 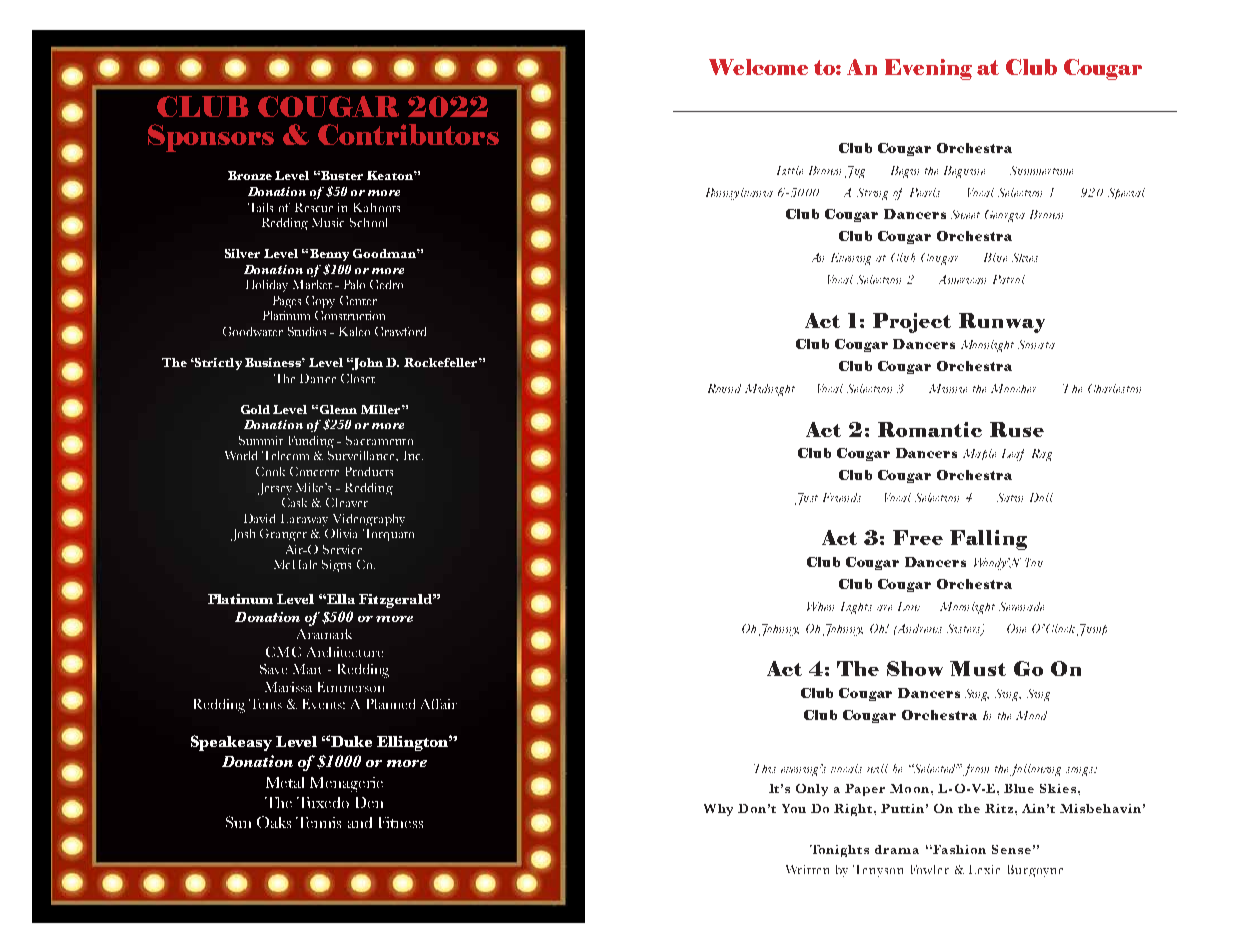 I want to click on Round, so click(x=724, y=388).
